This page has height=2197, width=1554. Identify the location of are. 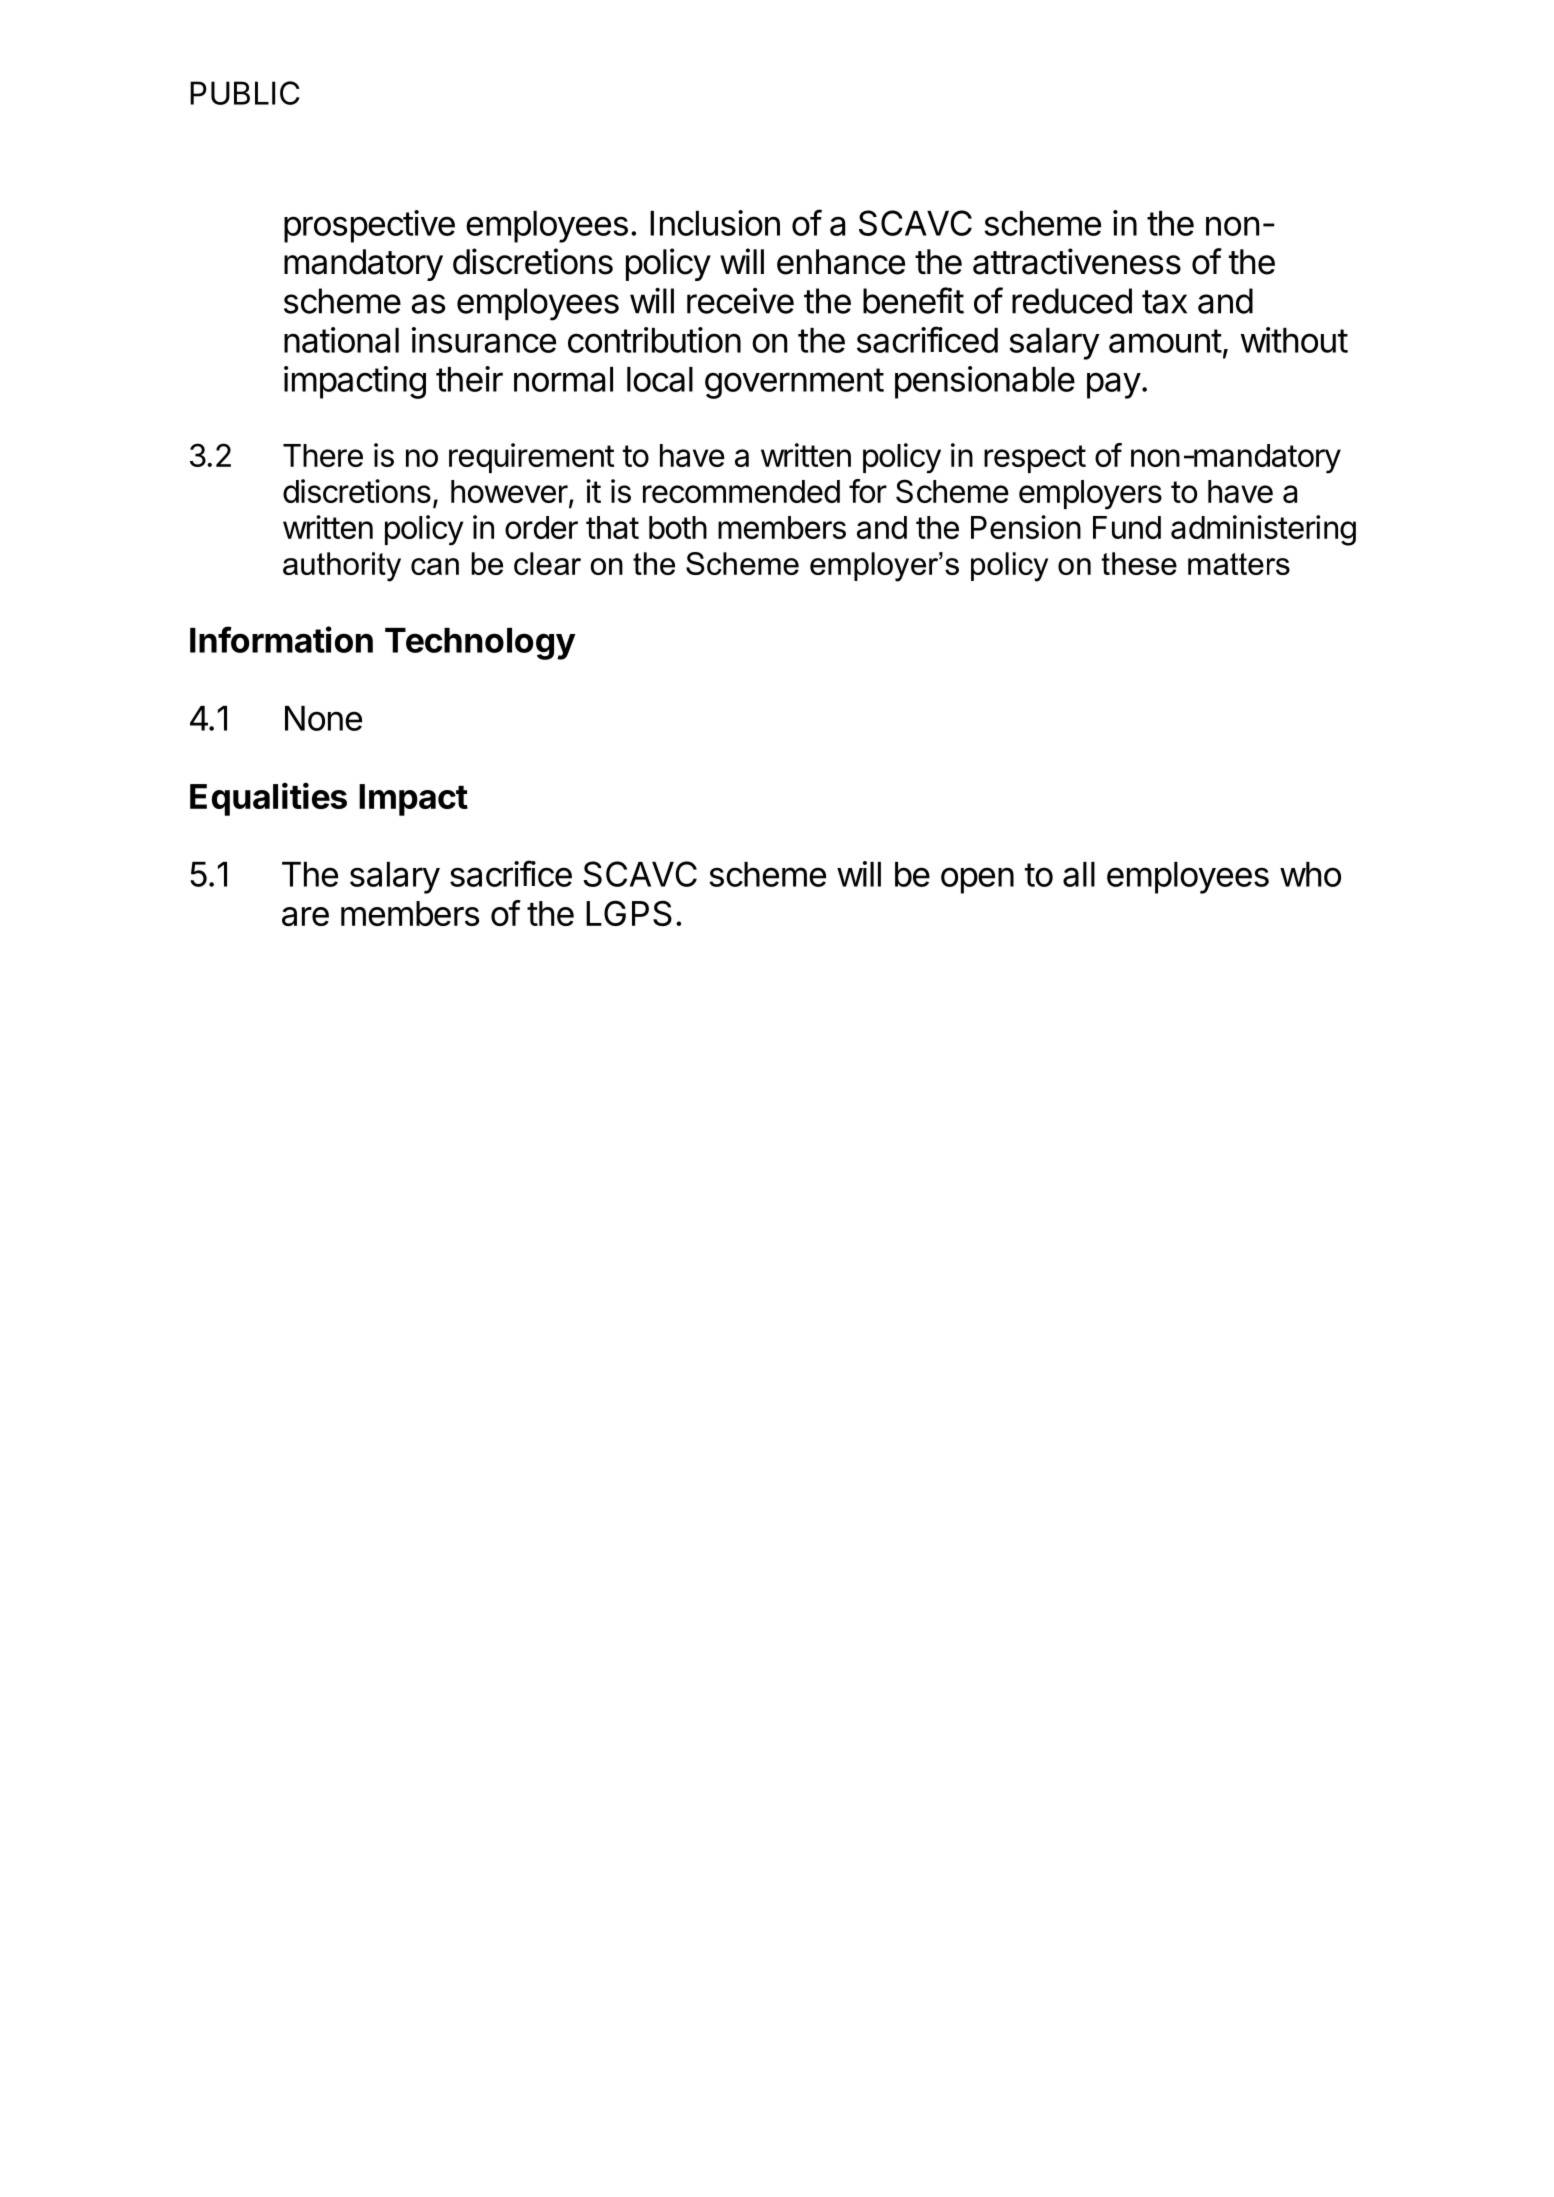
(305, 916).
